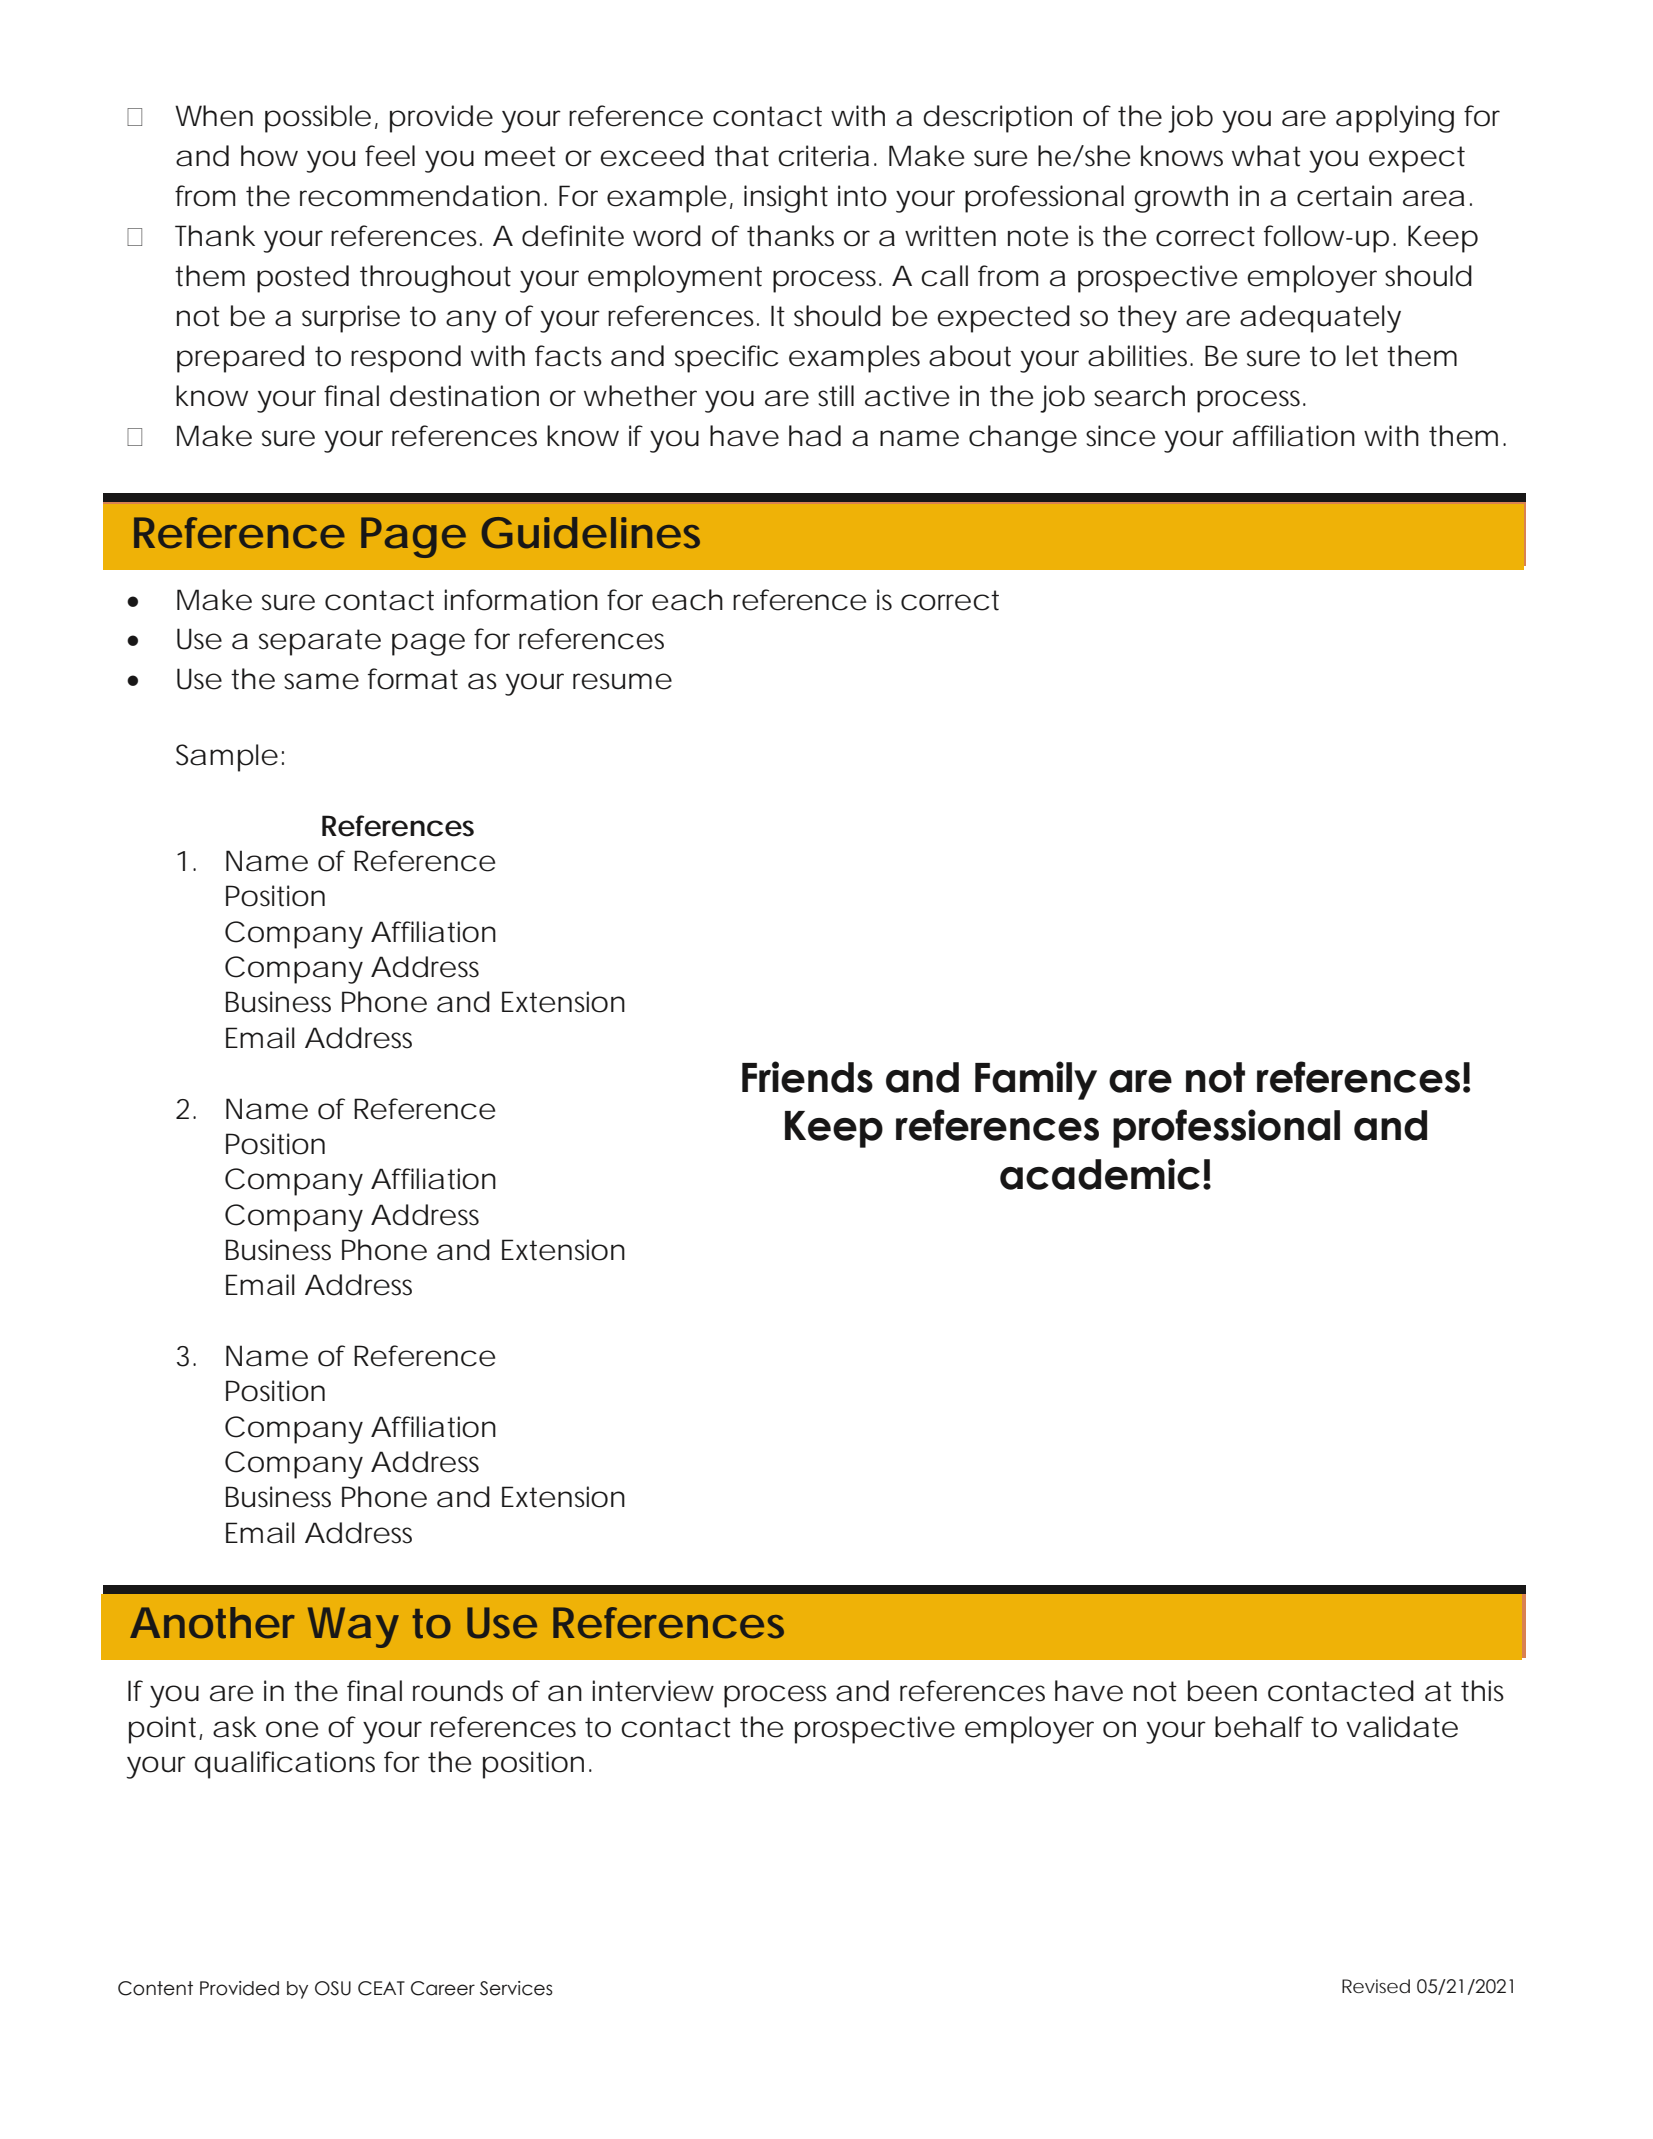 This image has width=1653, height=2139. What do you see at coordinates (227, 758) in the image?
I see `Sample` at bounding box center [227, 758].
